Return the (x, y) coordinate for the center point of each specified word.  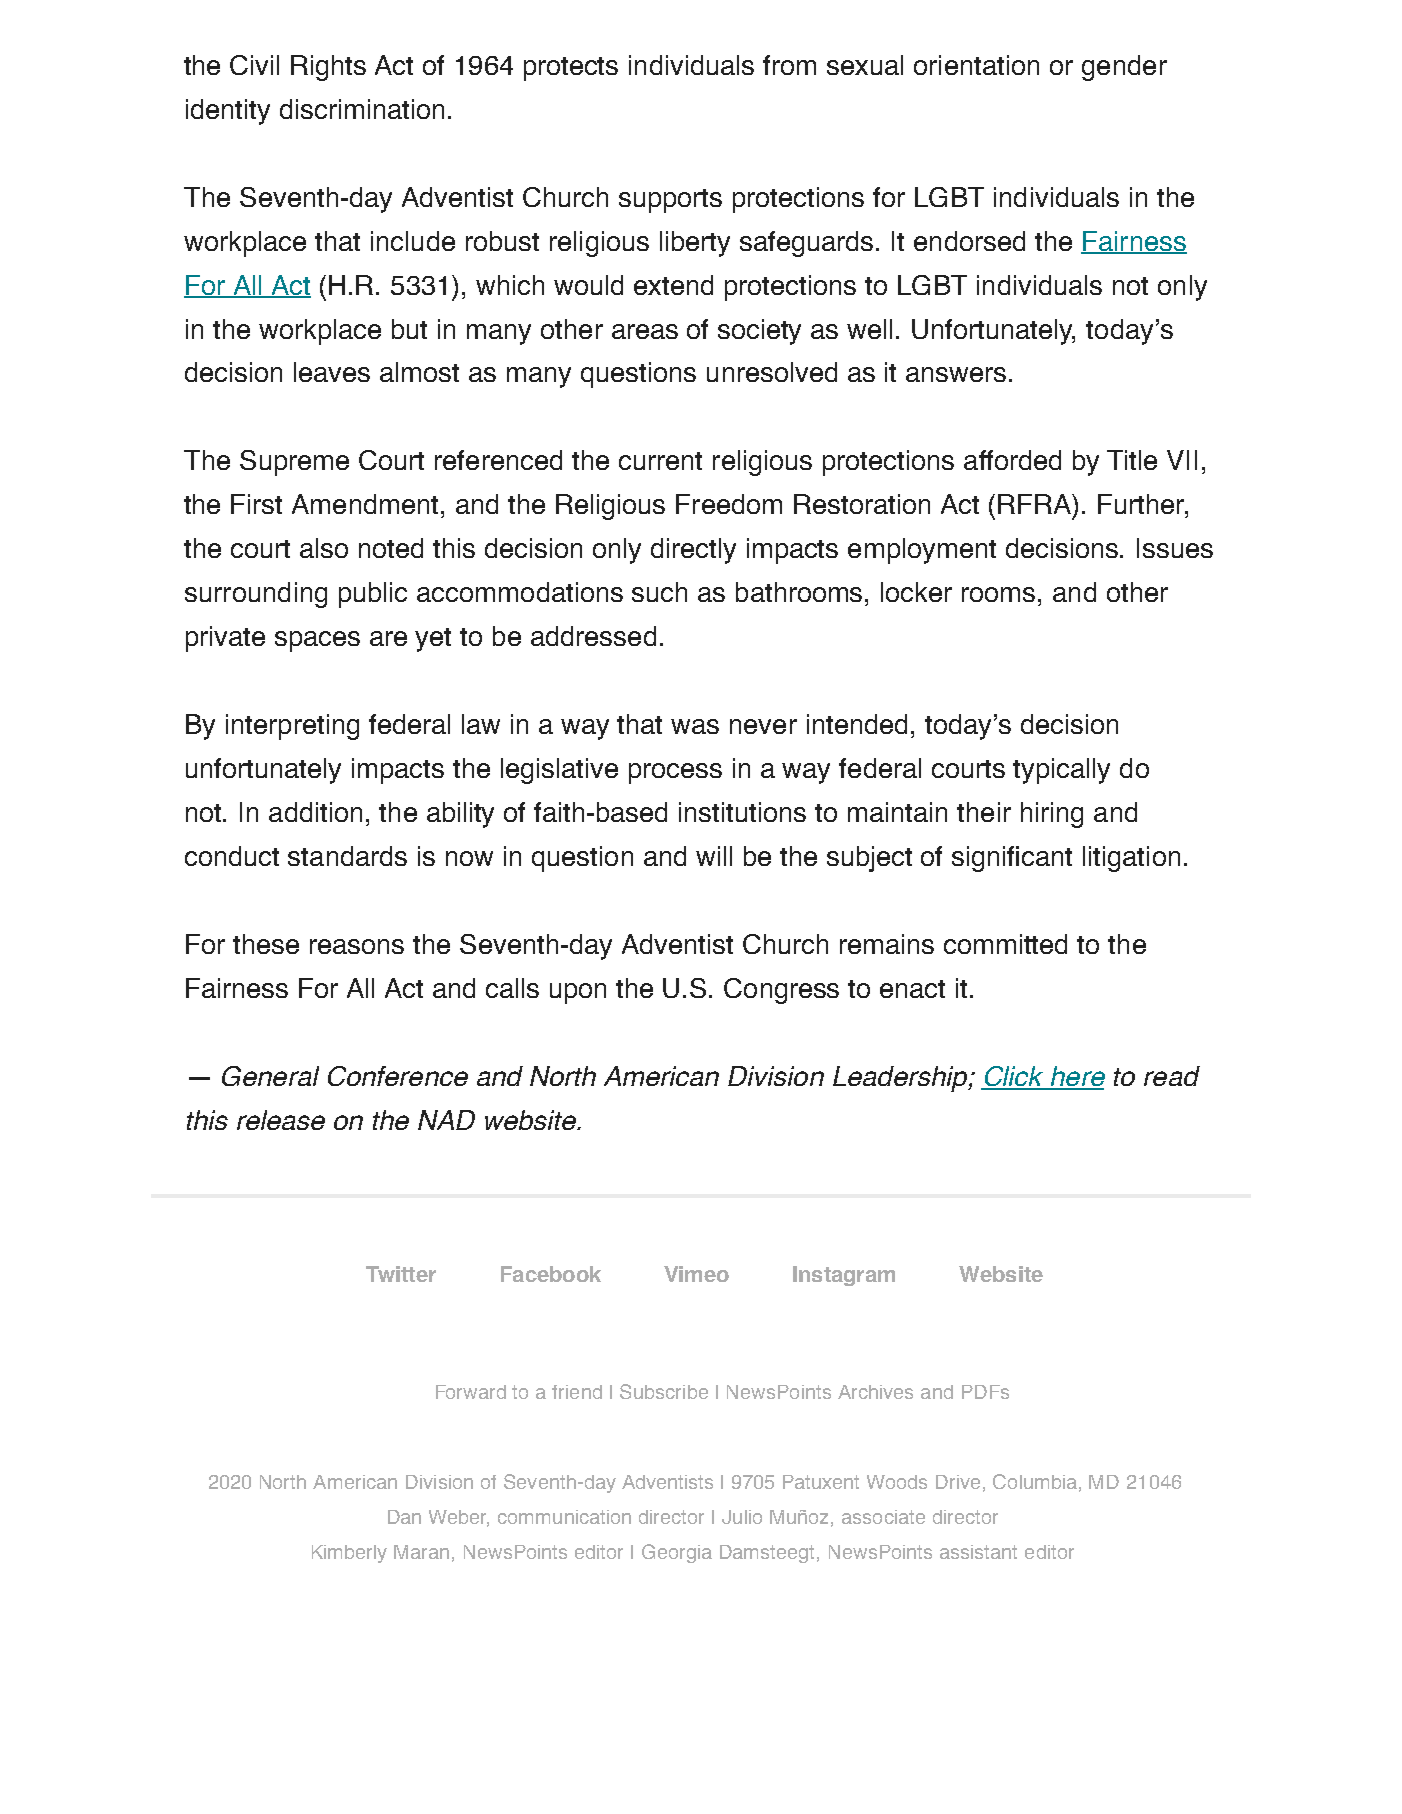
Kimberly (349, 1554)
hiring (1052, 815)
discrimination (362, 109)
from (789, 65)
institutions (742, 812)
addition (315, 812)
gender (1124, 68)
